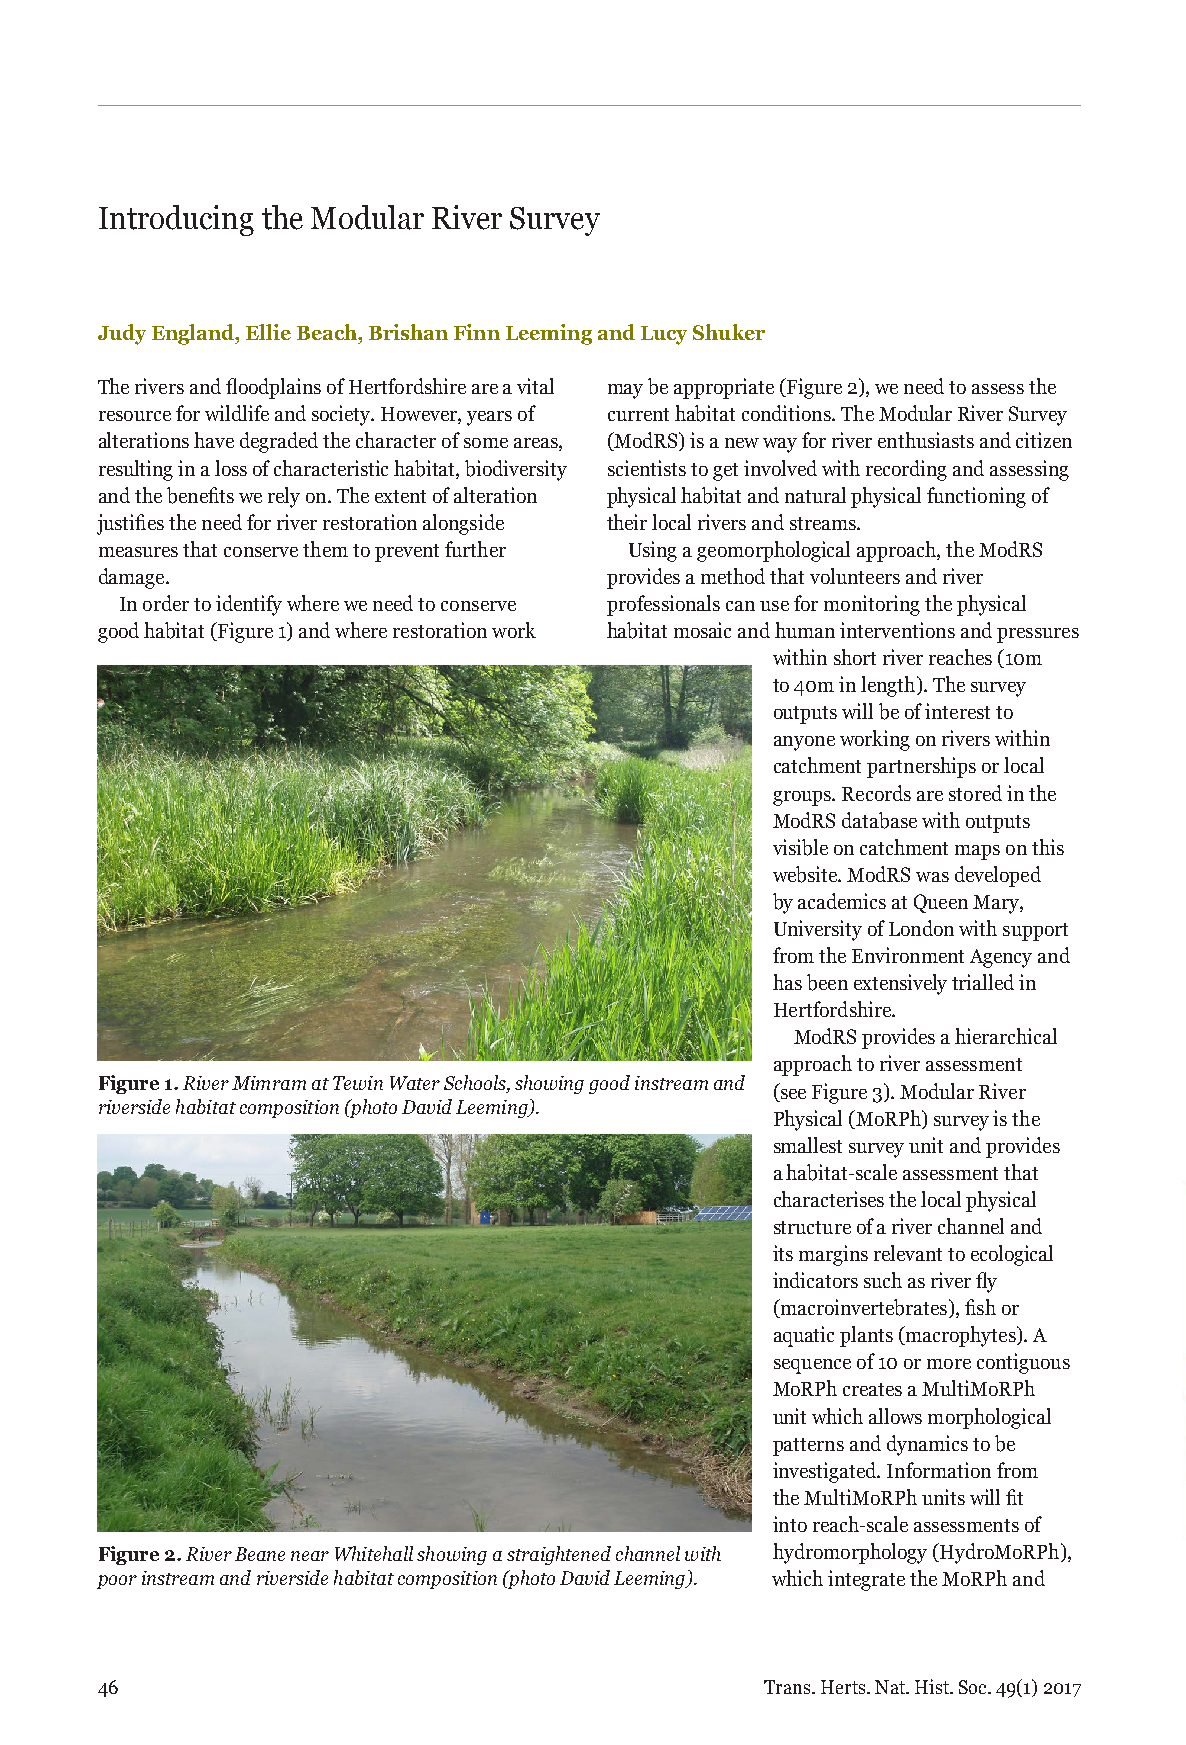 This screenshot has width=1186, height=1745. Describe the element at coordinates (415, 1083) in the screenshot. I see `Water` at that location.
